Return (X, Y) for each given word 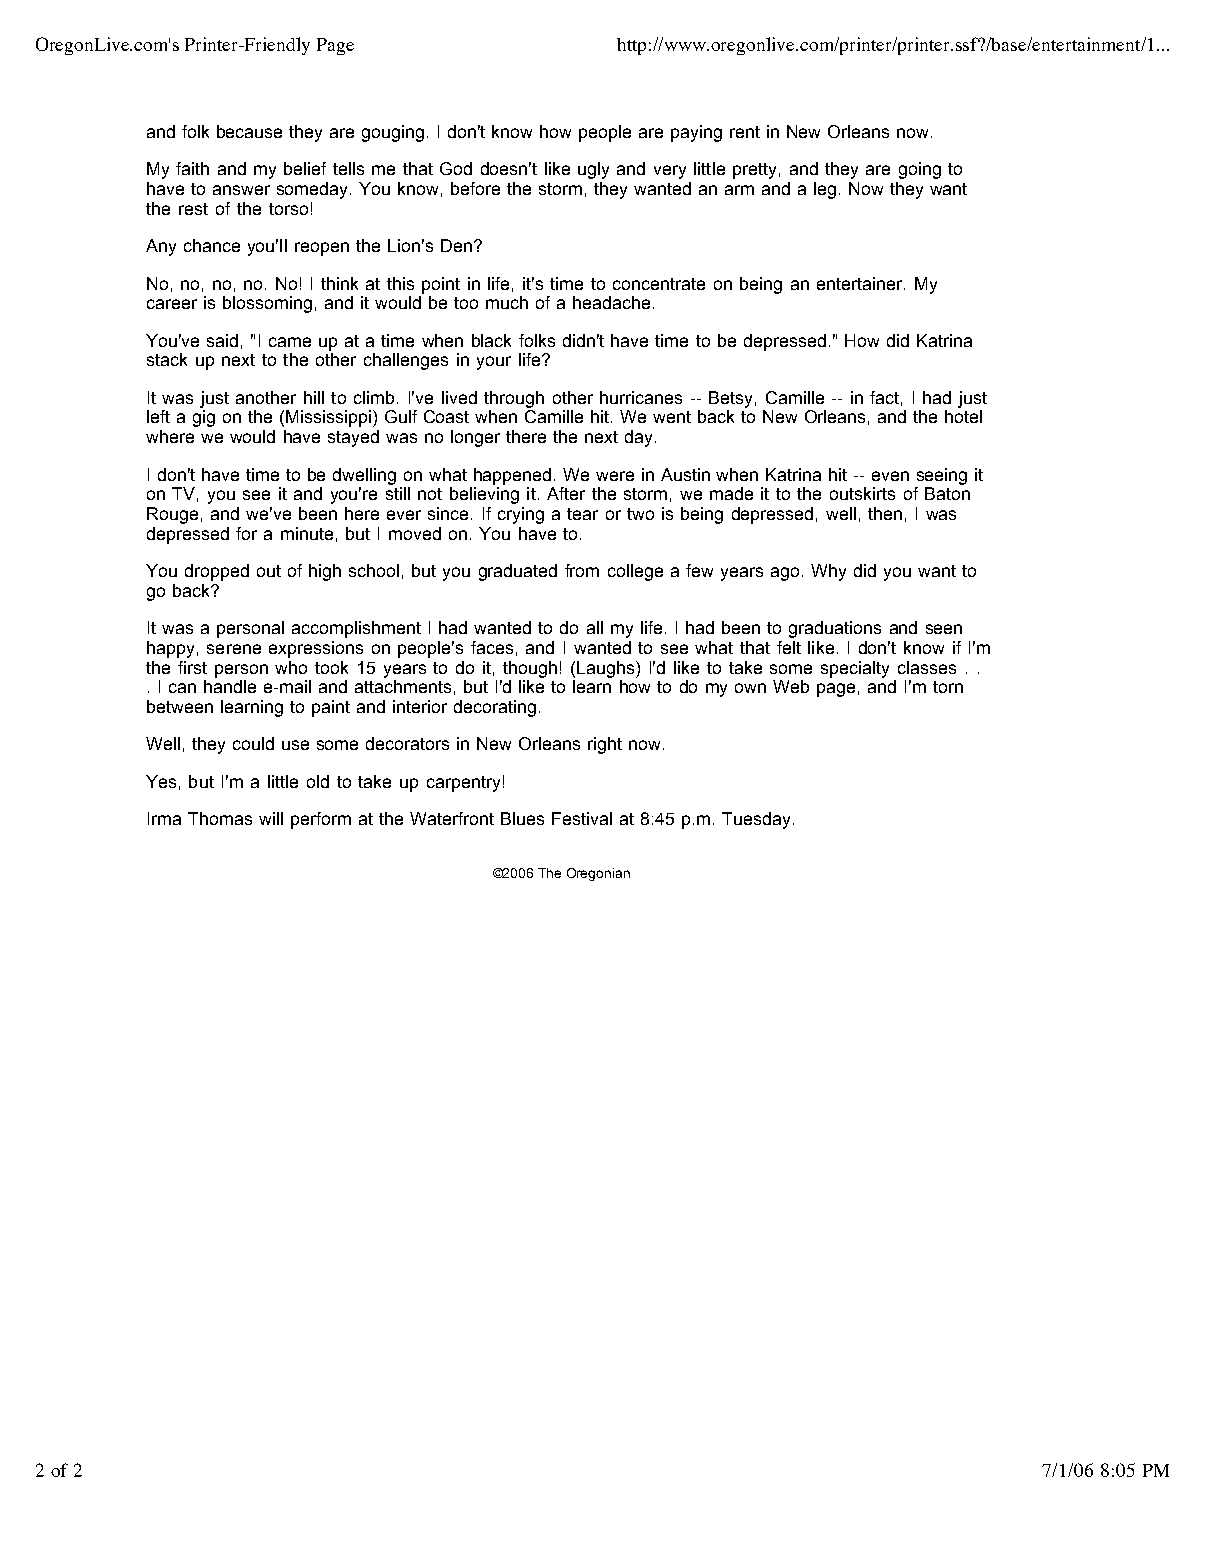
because (249, 131)
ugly (593, 170)
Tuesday (756, 820)
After (566, 493)
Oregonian (598, 874)
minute (307, 533)
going (920, 170)
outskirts (862, 493)
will (271, 818)
